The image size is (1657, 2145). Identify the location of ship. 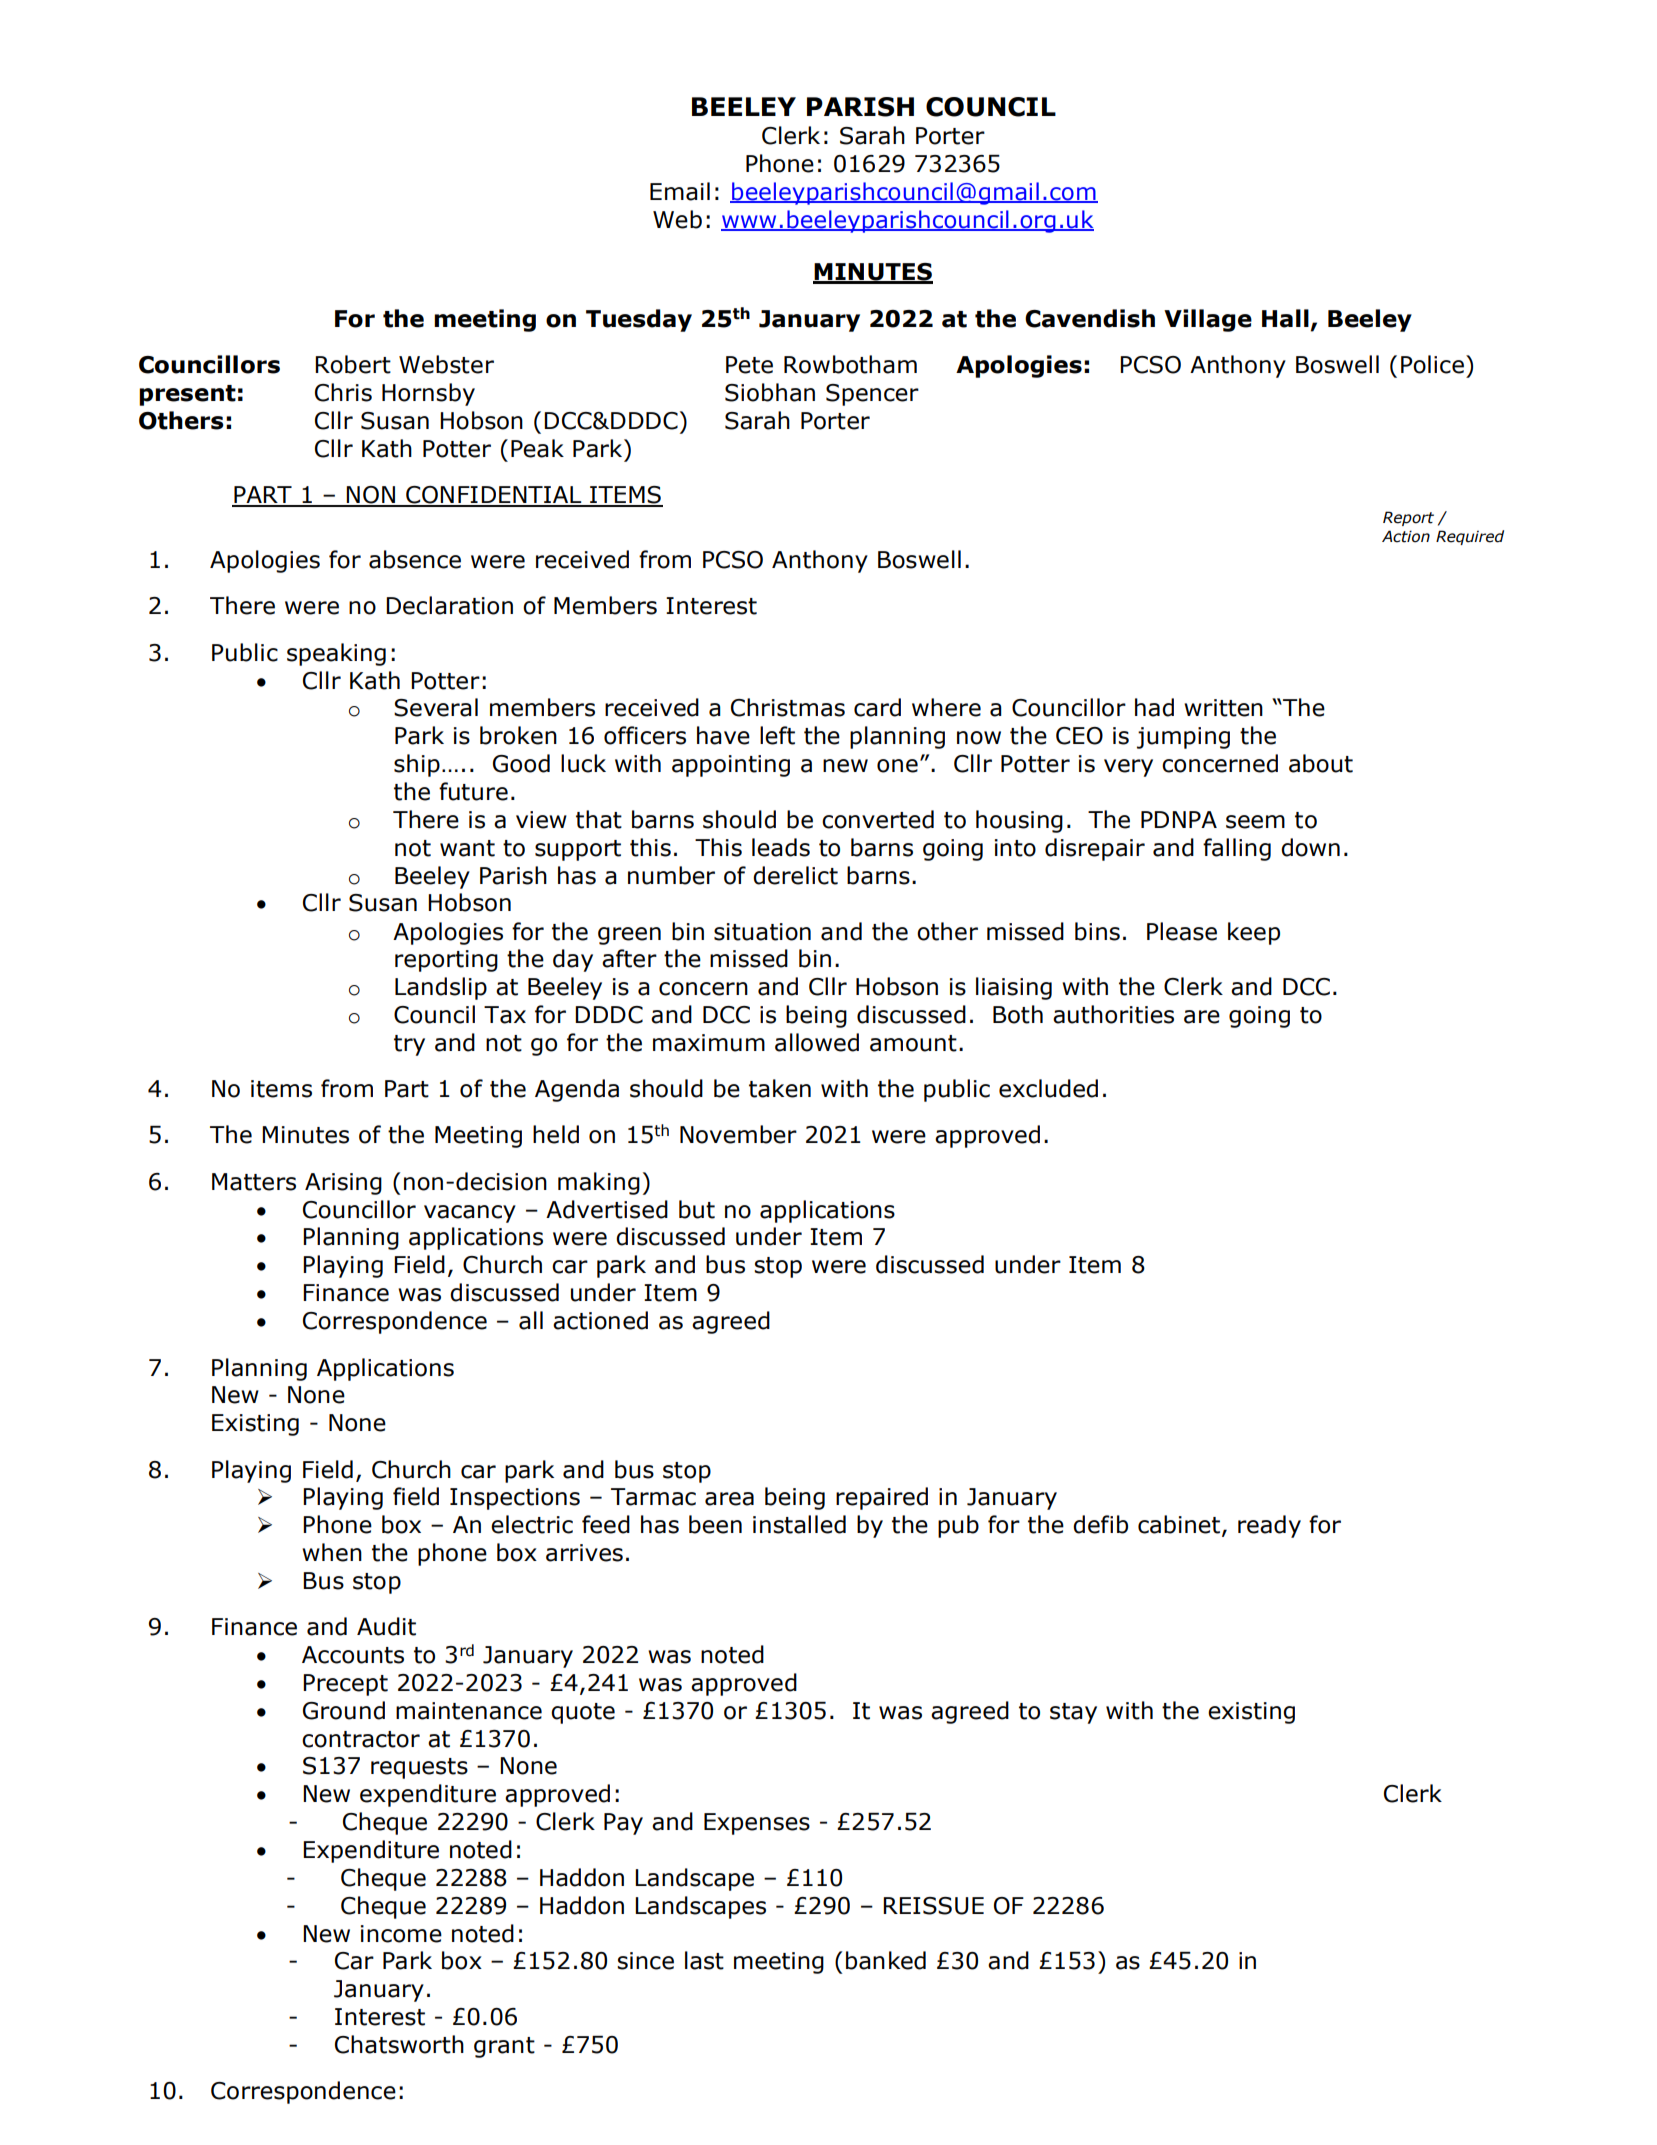
(417, 765).
